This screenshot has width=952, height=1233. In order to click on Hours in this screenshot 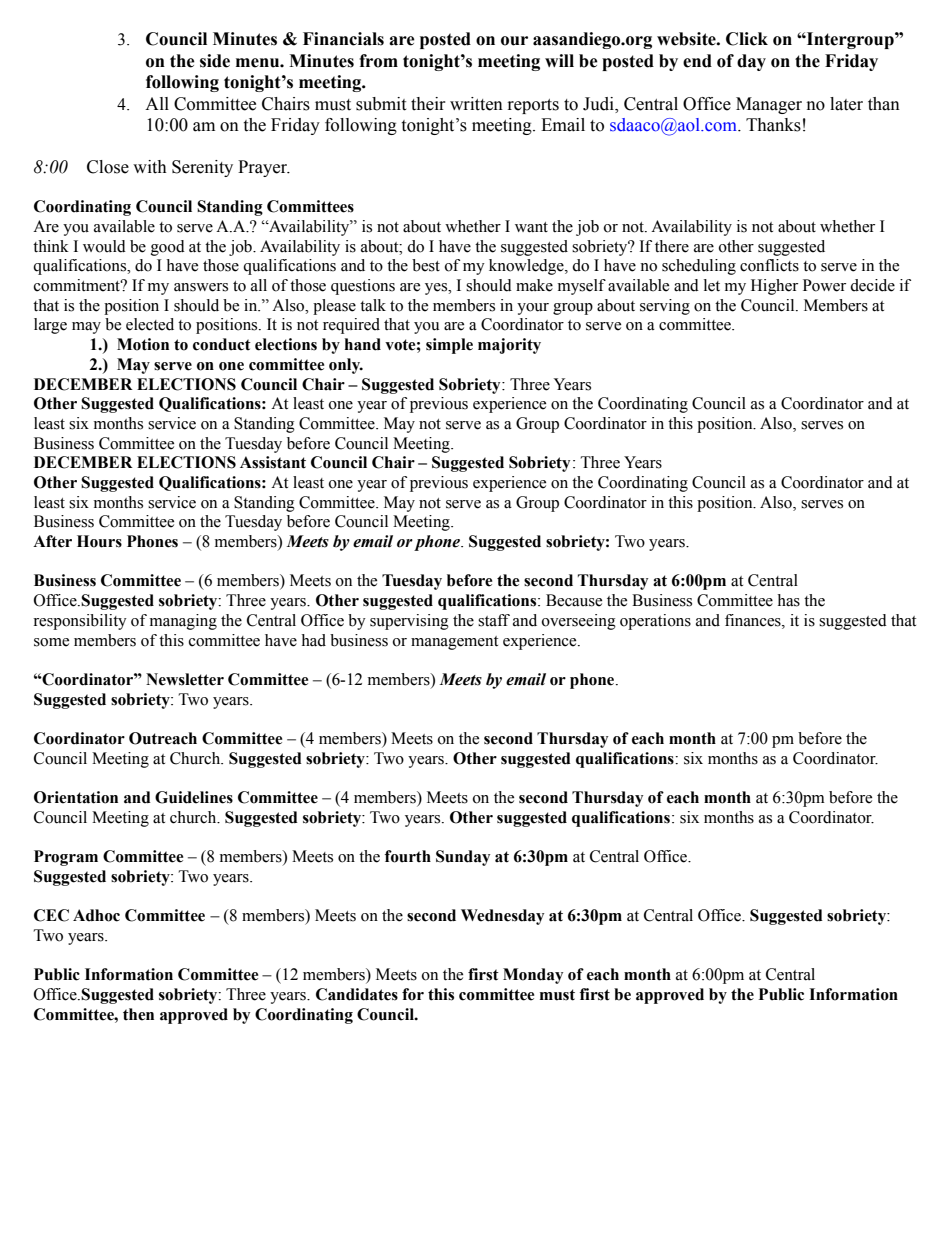, I will do `click(99, 541)`.
